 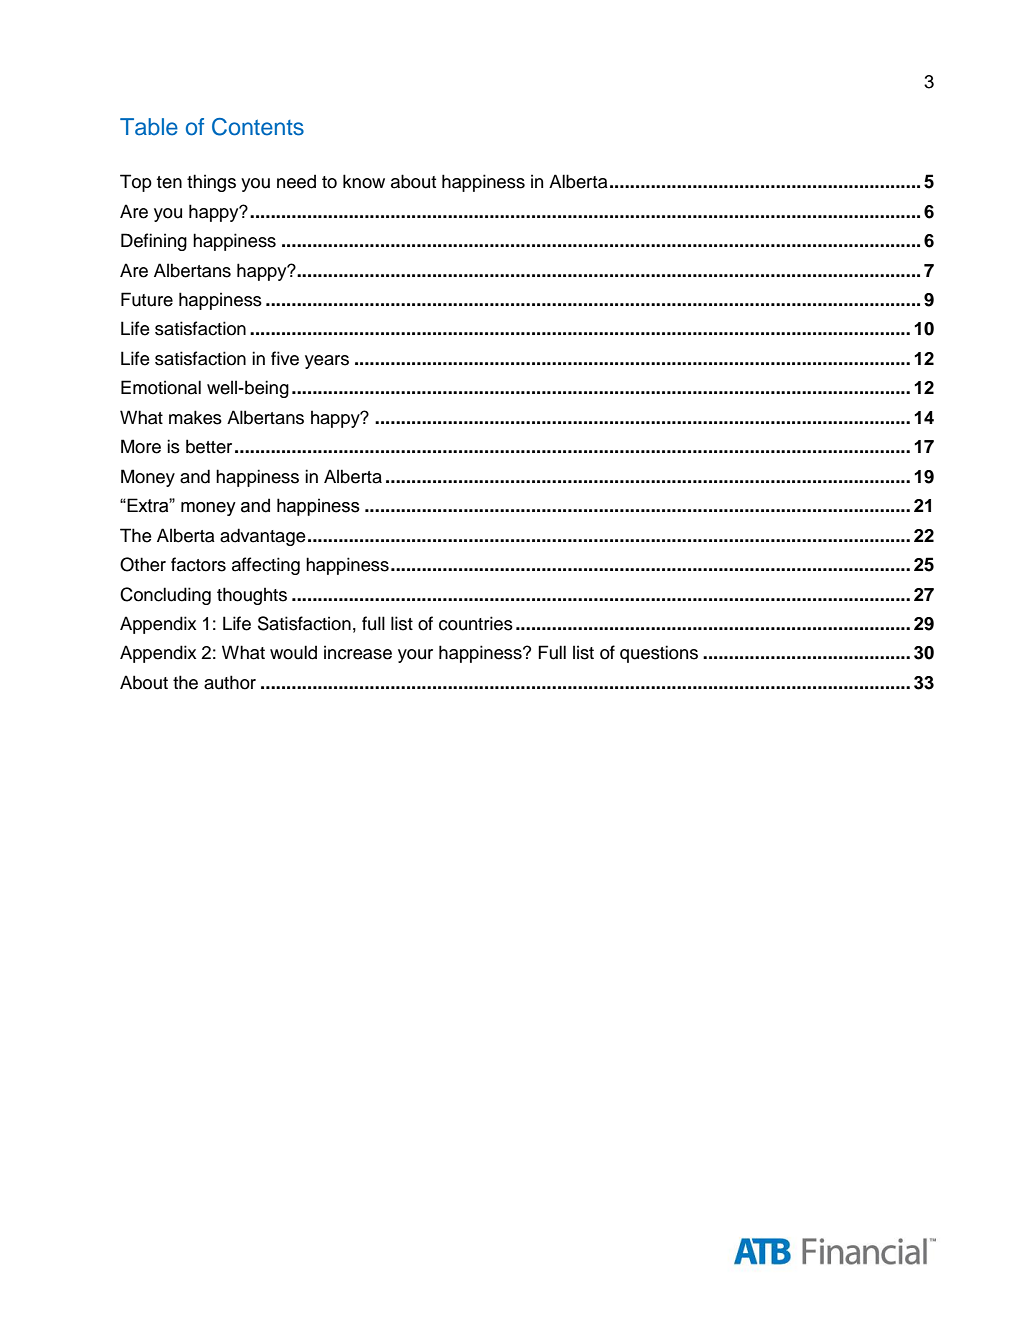 What do you see at coordinates (149, 127) in the image?
I see `Table` at bounding box center [149, 127].
